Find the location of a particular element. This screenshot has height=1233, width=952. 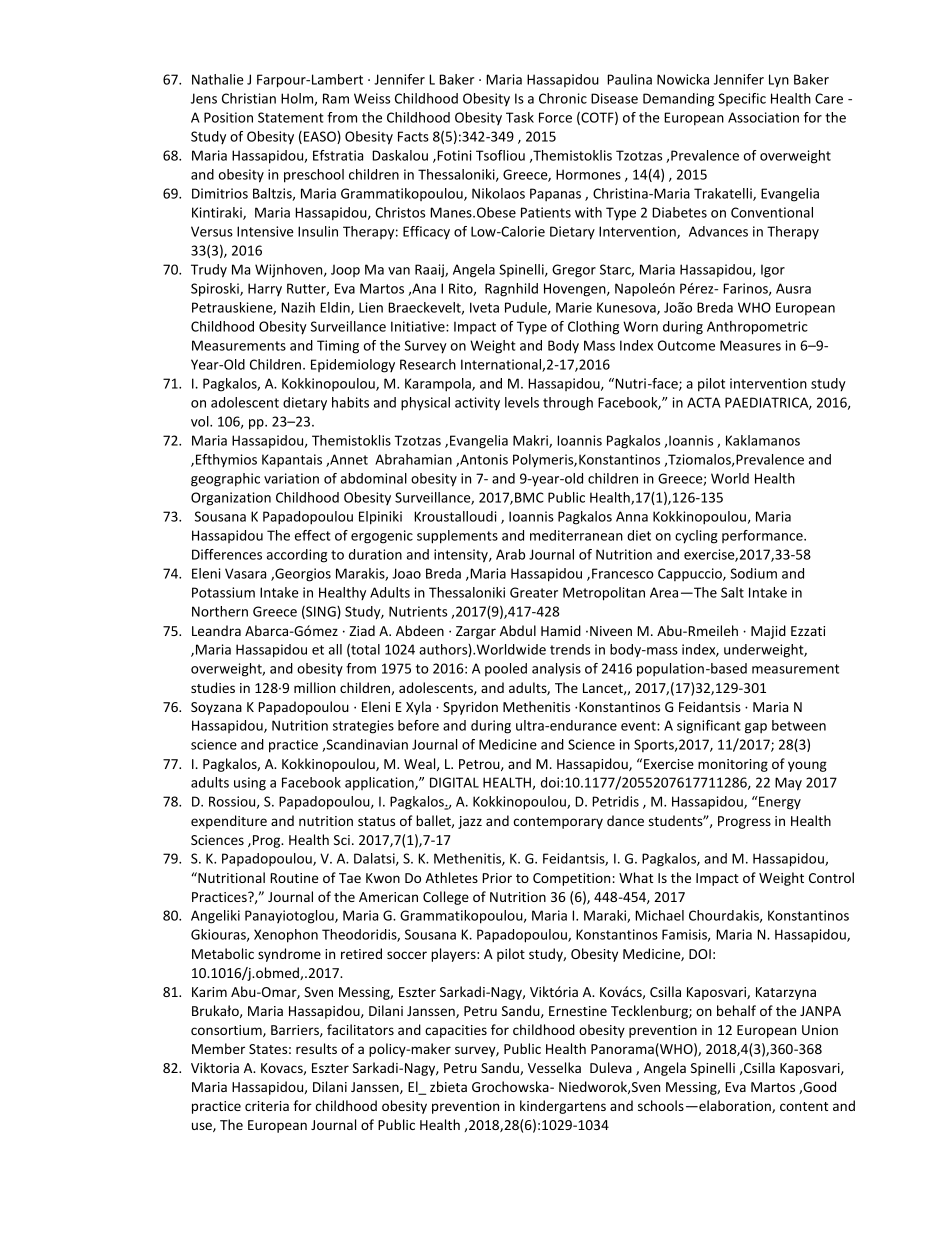

DIGITAL is located at coordinates (454, 782).
